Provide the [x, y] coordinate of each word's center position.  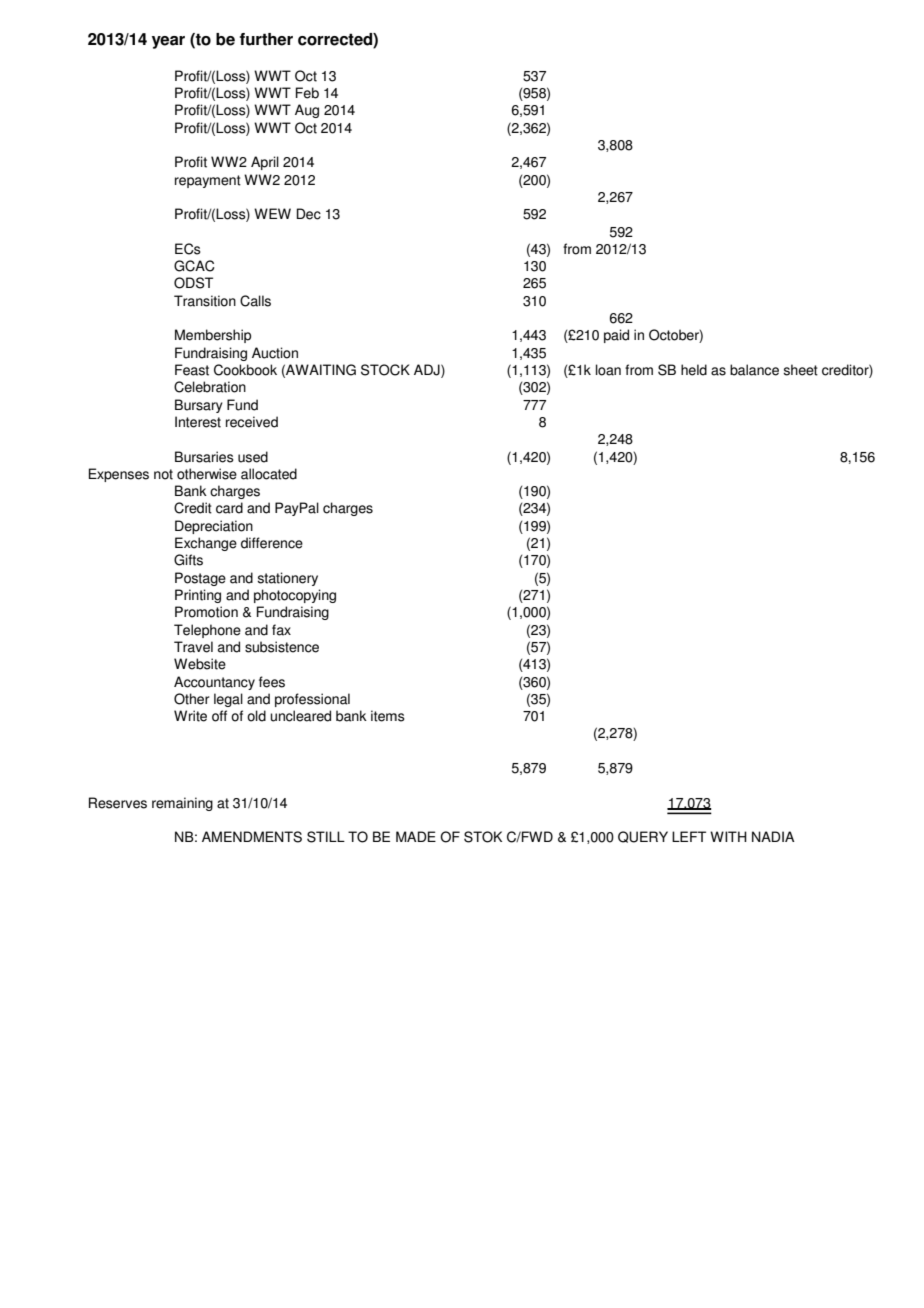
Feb [307, 93]
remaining [182, 804]
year [168, 42]
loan [608, 370]
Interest [198, 422]
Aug [307, 111]
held [694, 370]
